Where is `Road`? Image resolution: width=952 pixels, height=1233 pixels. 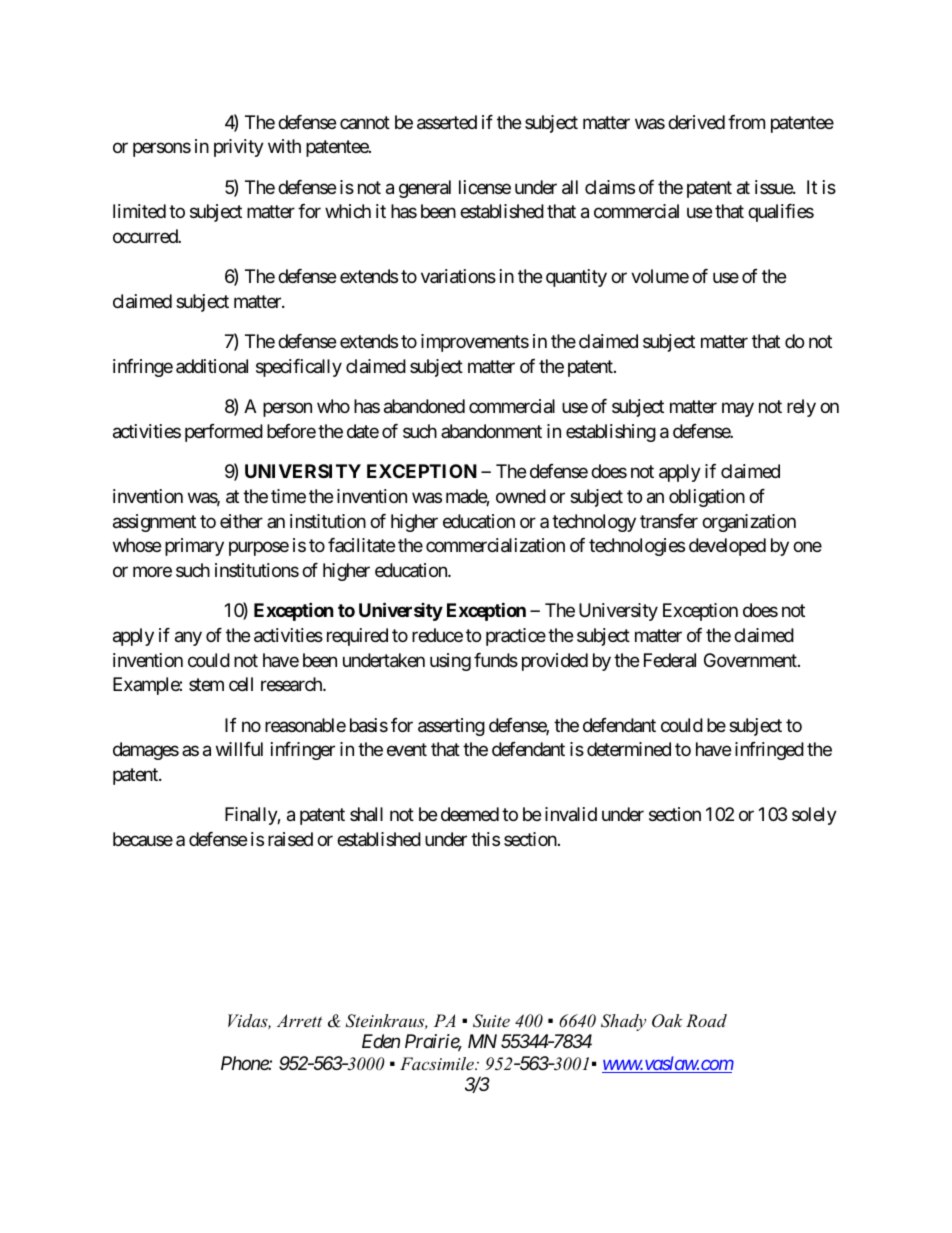
Road is located at coordinates (706, 1020).
